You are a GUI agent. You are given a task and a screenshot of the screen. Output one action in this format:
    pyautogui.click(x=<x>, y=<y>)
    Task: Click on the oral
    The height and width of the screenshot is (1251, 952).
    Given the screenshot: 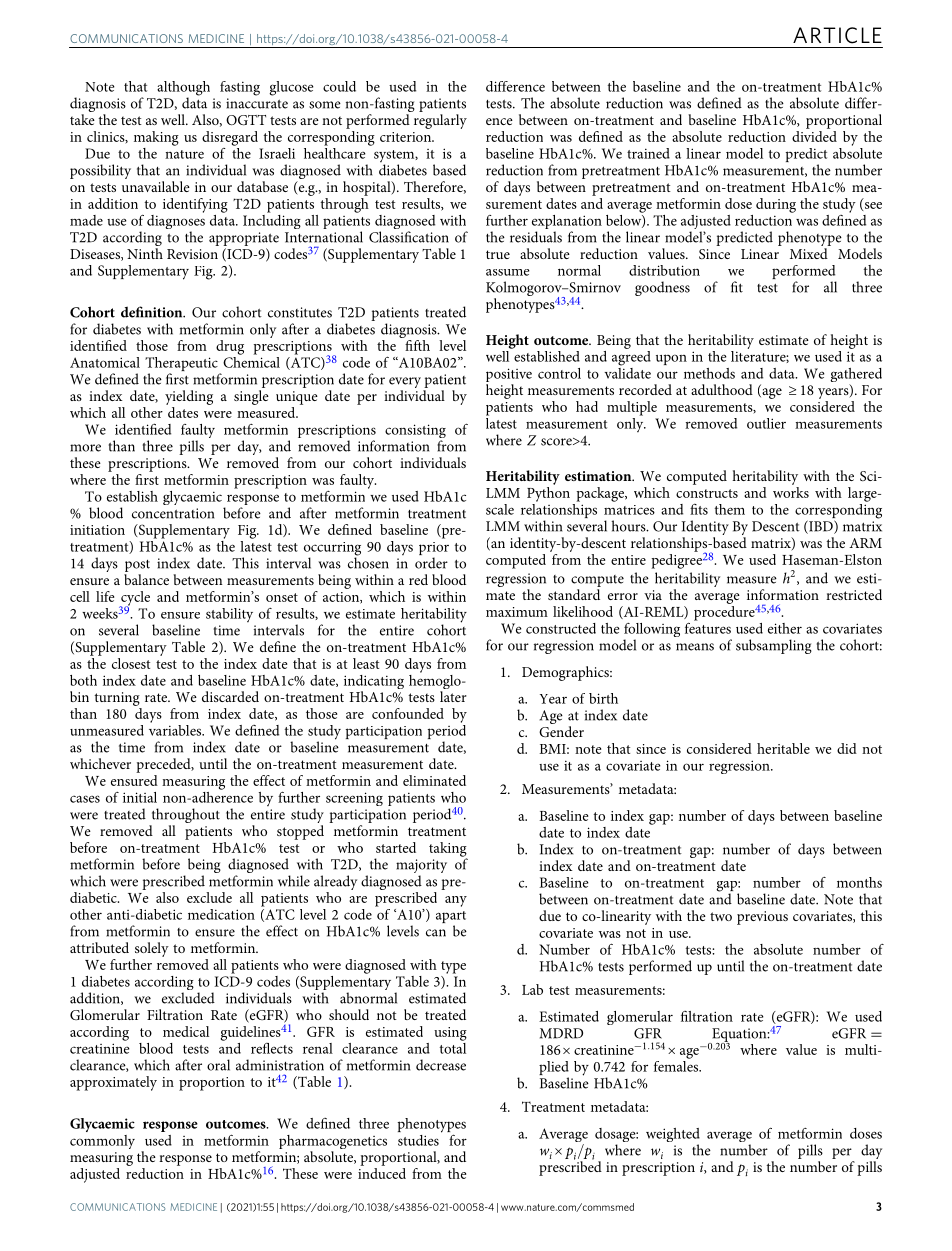 What is the action you would take?
    pyautogui.click(x=218, y=1065)
